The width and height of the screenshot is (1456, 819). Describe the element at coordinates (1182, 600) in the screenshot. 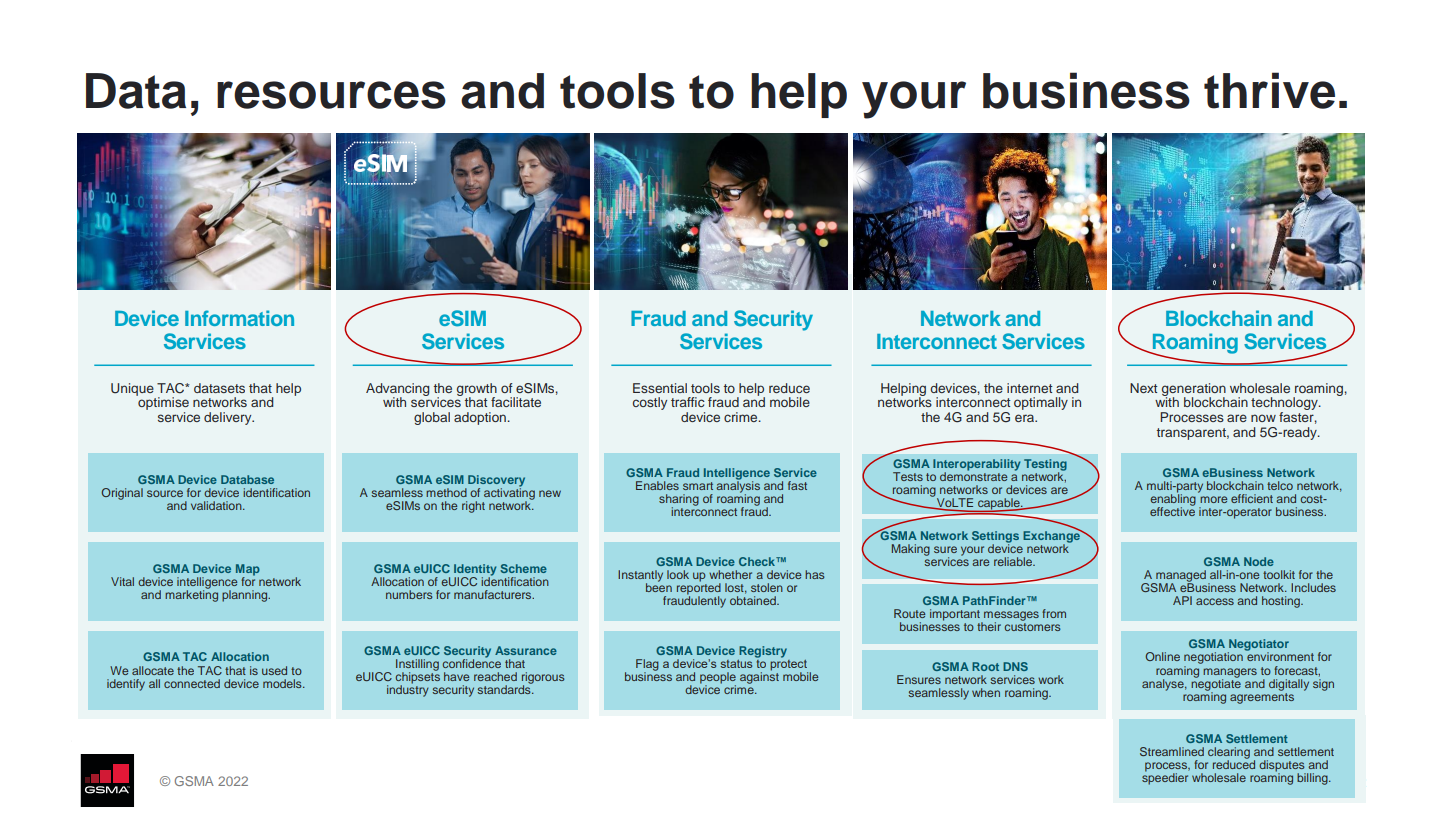

I see `API` at that location.
